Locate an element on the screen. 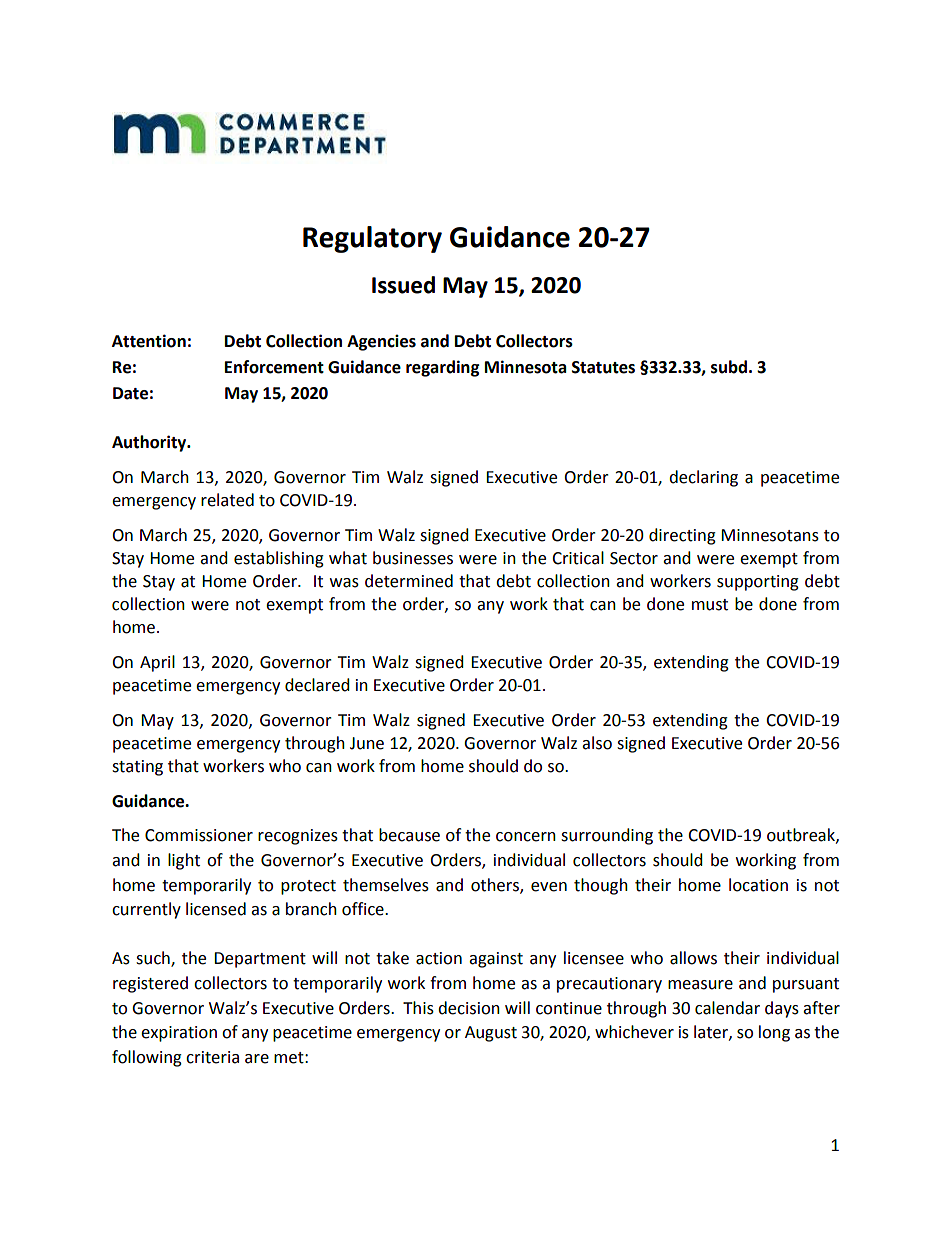 The height and width of the screenshot is (1233, 952). must is located at coordinates (710, 605).
